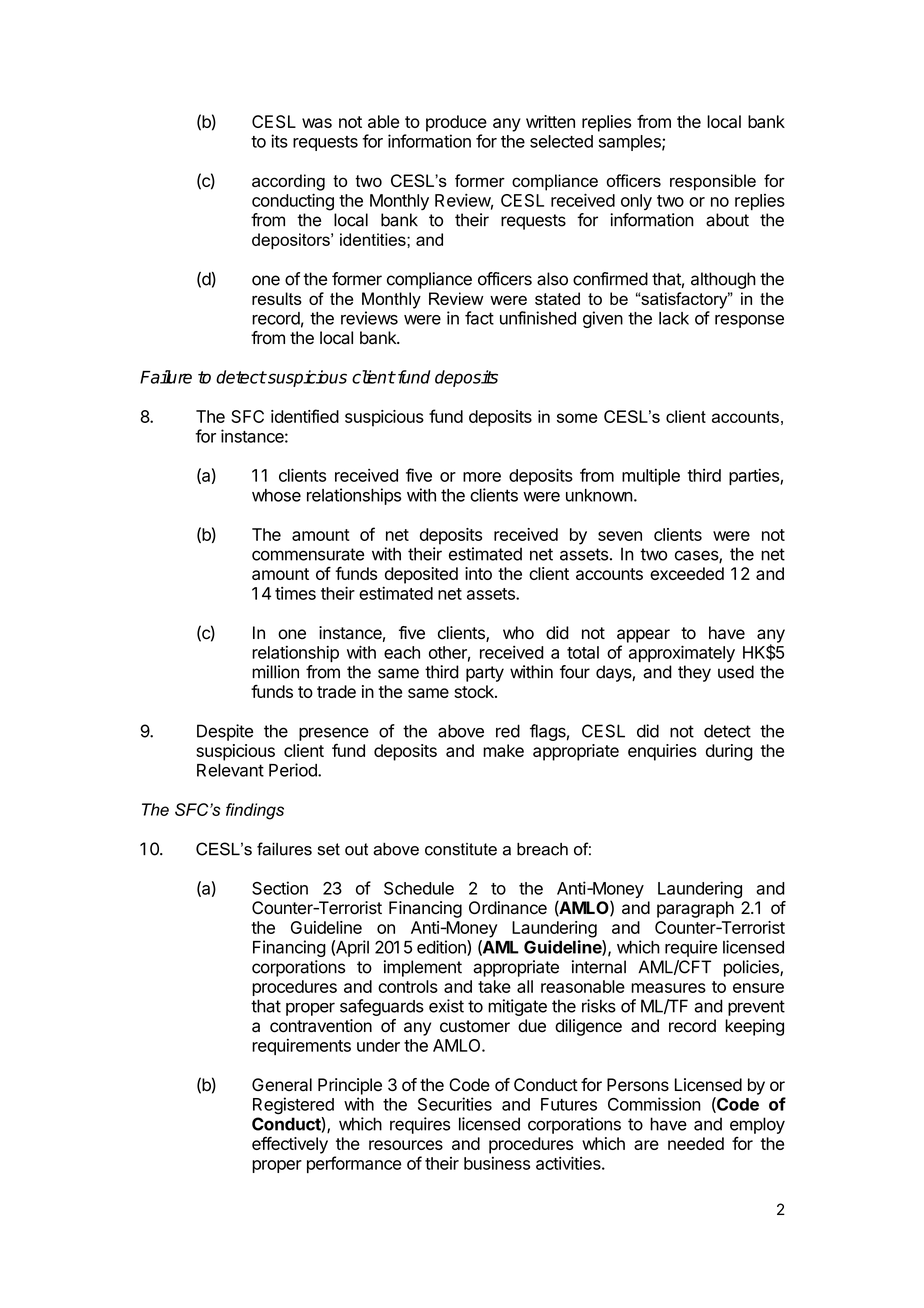 The width and height of the screenshot is (924, 1308). What do you see at coordinates (662, 752) in the screenshot?
I see `enquiries` at bounding box center [662, 752].
